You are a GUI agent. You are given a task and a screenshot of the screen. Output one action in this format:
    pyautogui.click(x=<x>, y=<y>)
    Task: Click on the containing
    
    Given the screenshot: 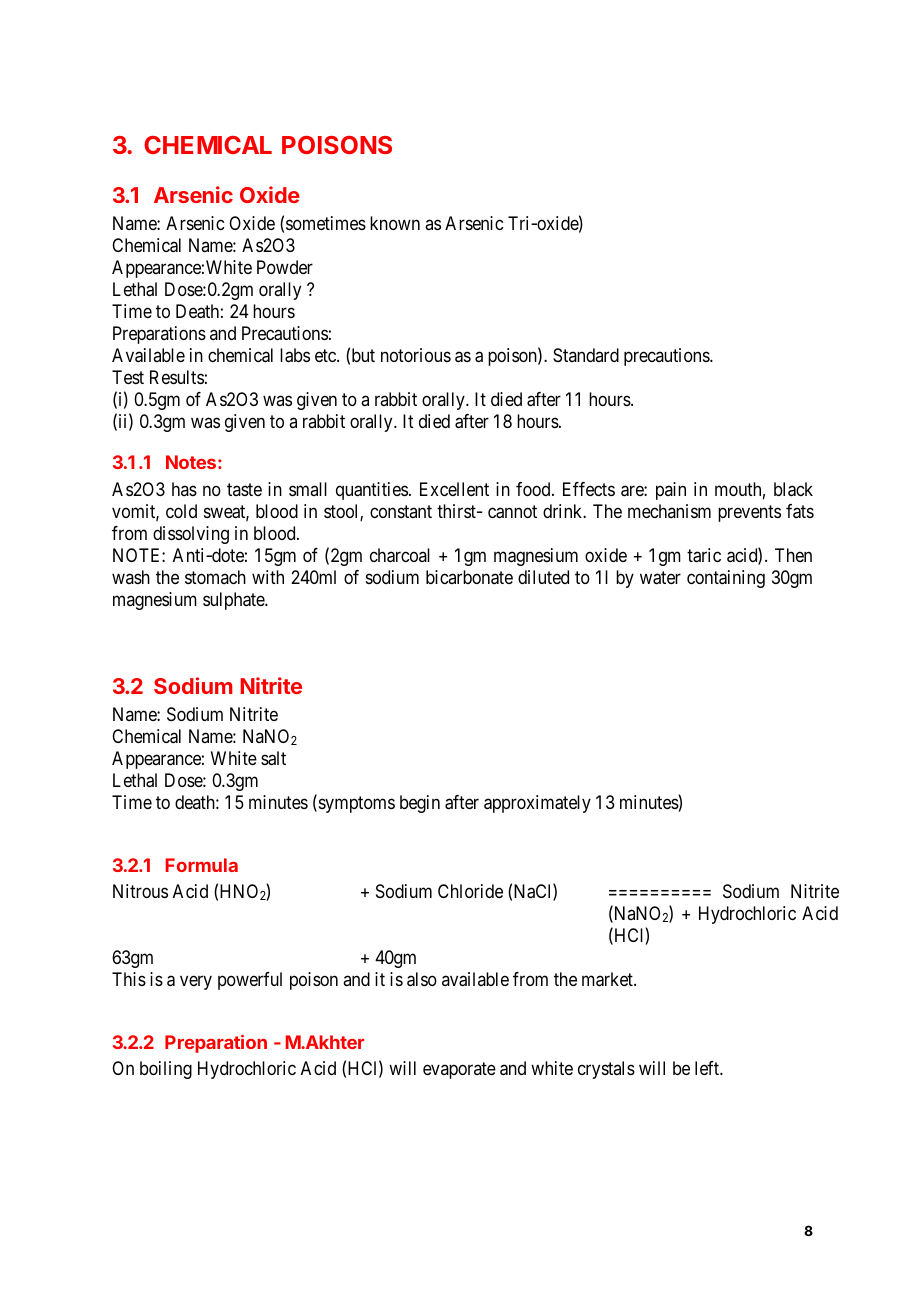 What is the action you would take?
    pyautogui.click(x=726, y=579)
